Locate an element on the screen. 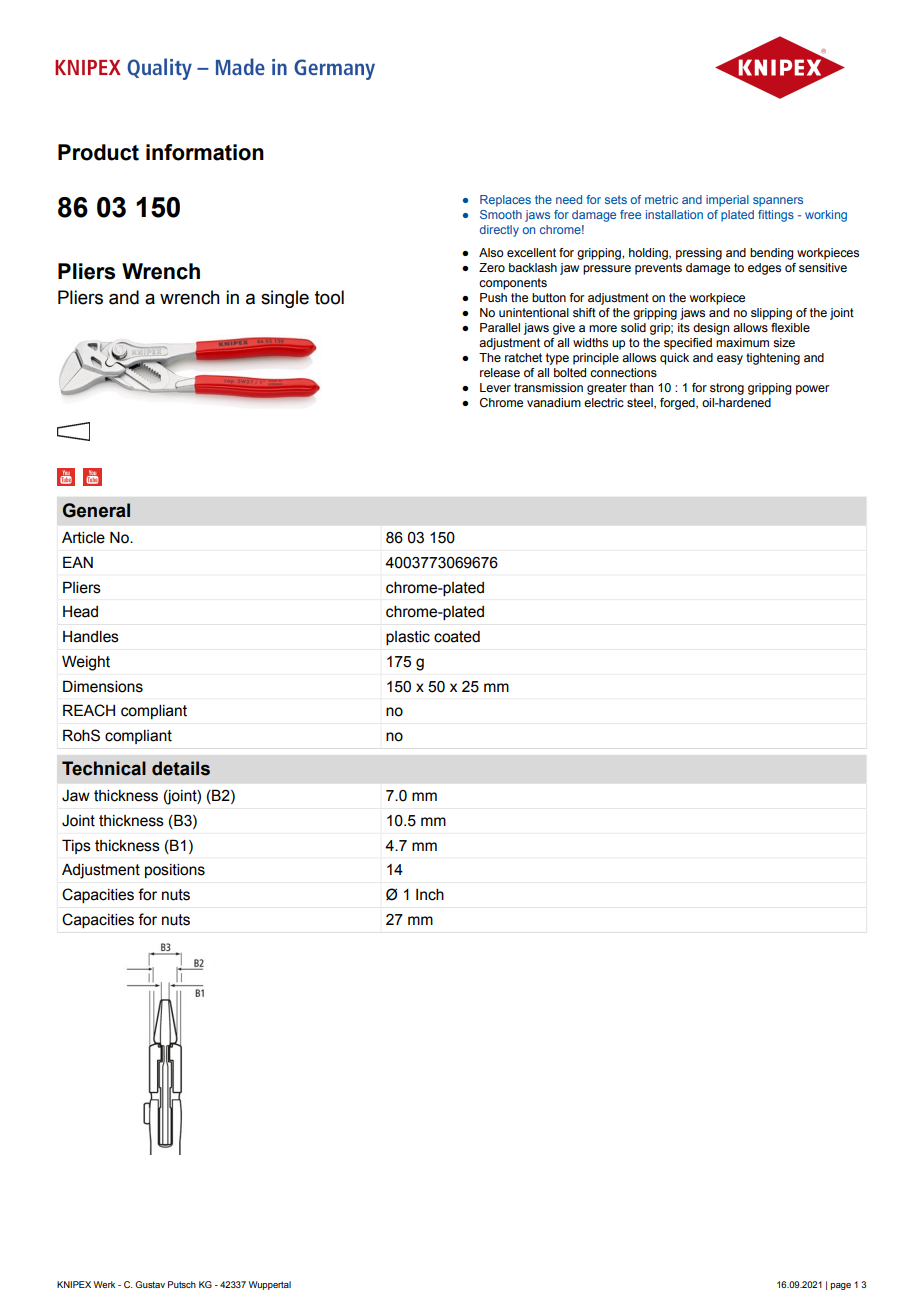  Replaces is located at coordinates (505, 201).
